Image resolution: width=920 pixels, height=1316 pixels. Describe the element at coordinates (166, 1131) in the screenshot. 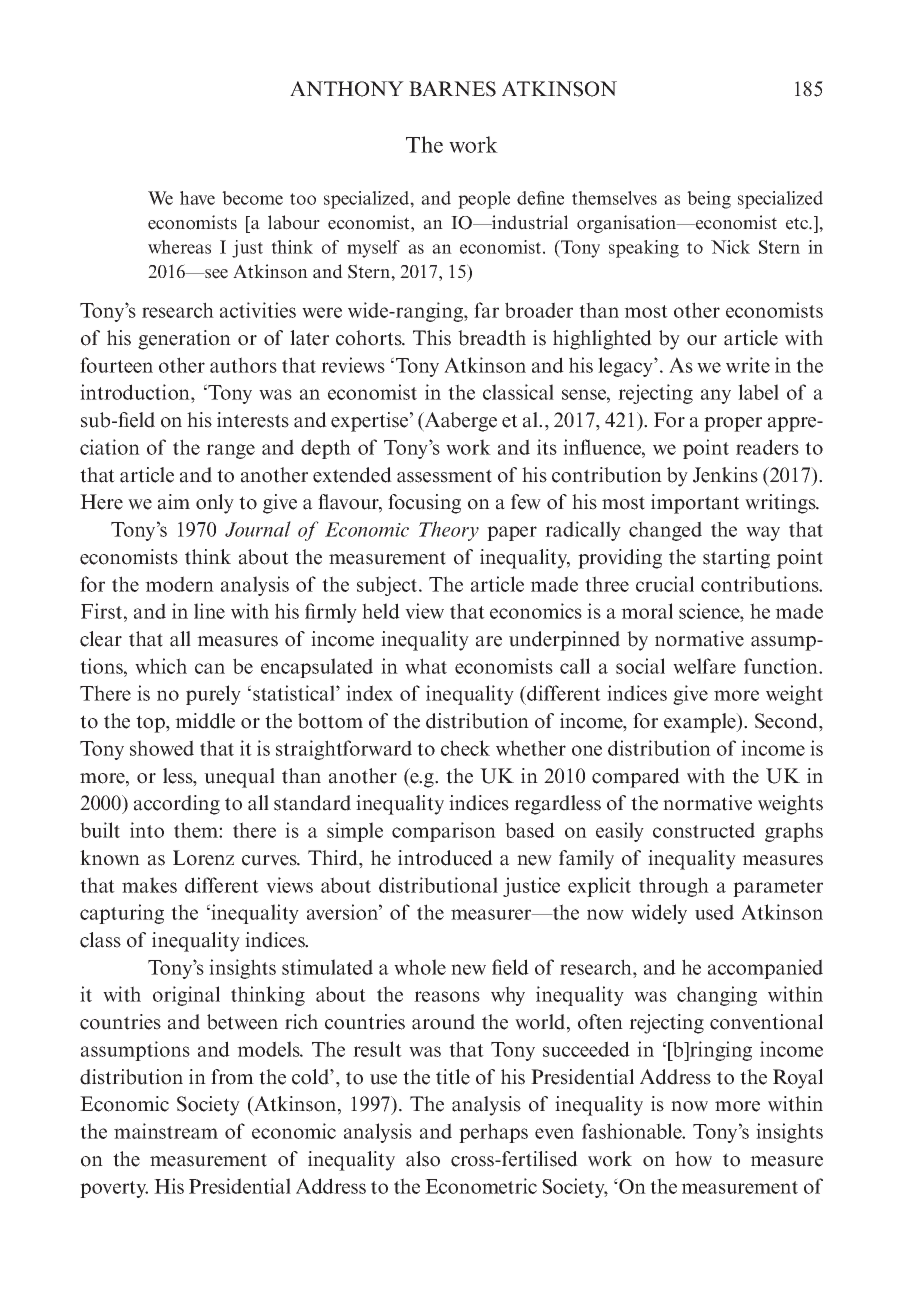

I see `mainstream` at that location.
